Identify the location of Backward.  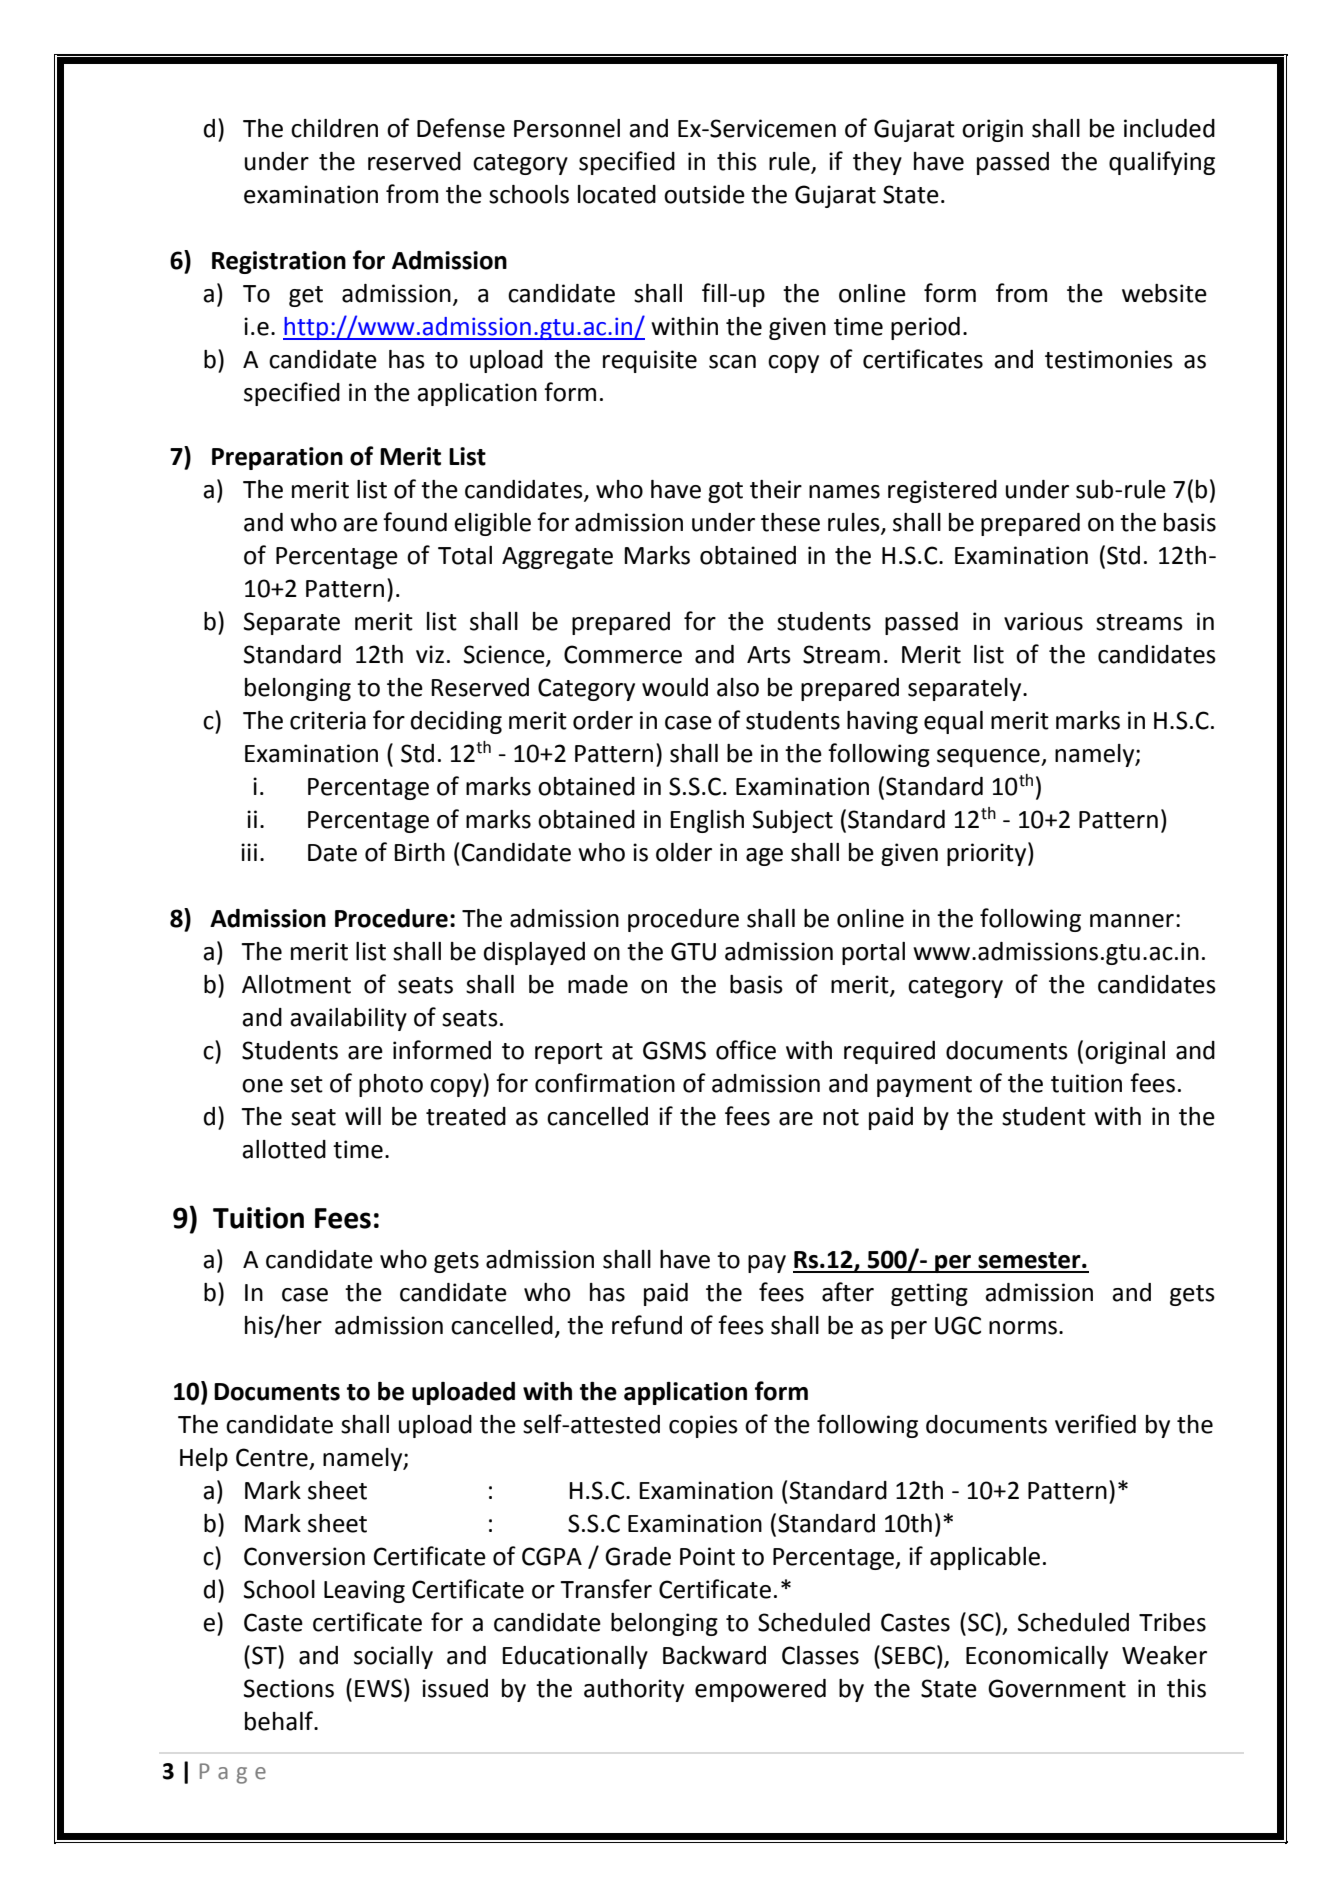
(714, 1655).
